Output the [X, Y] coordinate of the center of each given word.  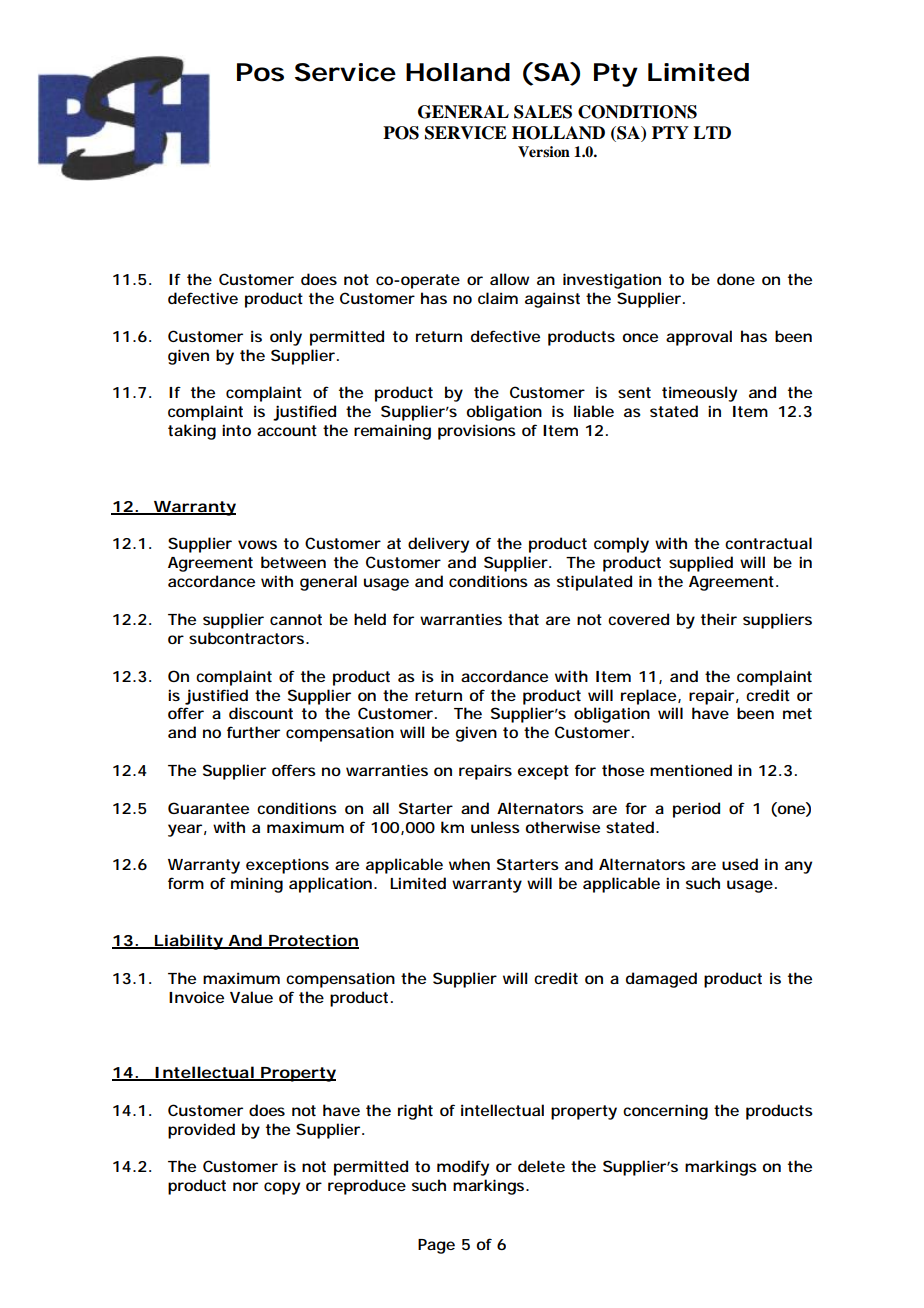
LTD [712, 132]
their [719, 619]
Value [251, 997]
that [523, 619]
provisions [477, 432]
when [469, 864]
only [286, 338]
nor [245, 1186]
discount [261, 713]
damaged [661, 980]
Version [544, 152]
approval [699, 338]
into [236, 430]
